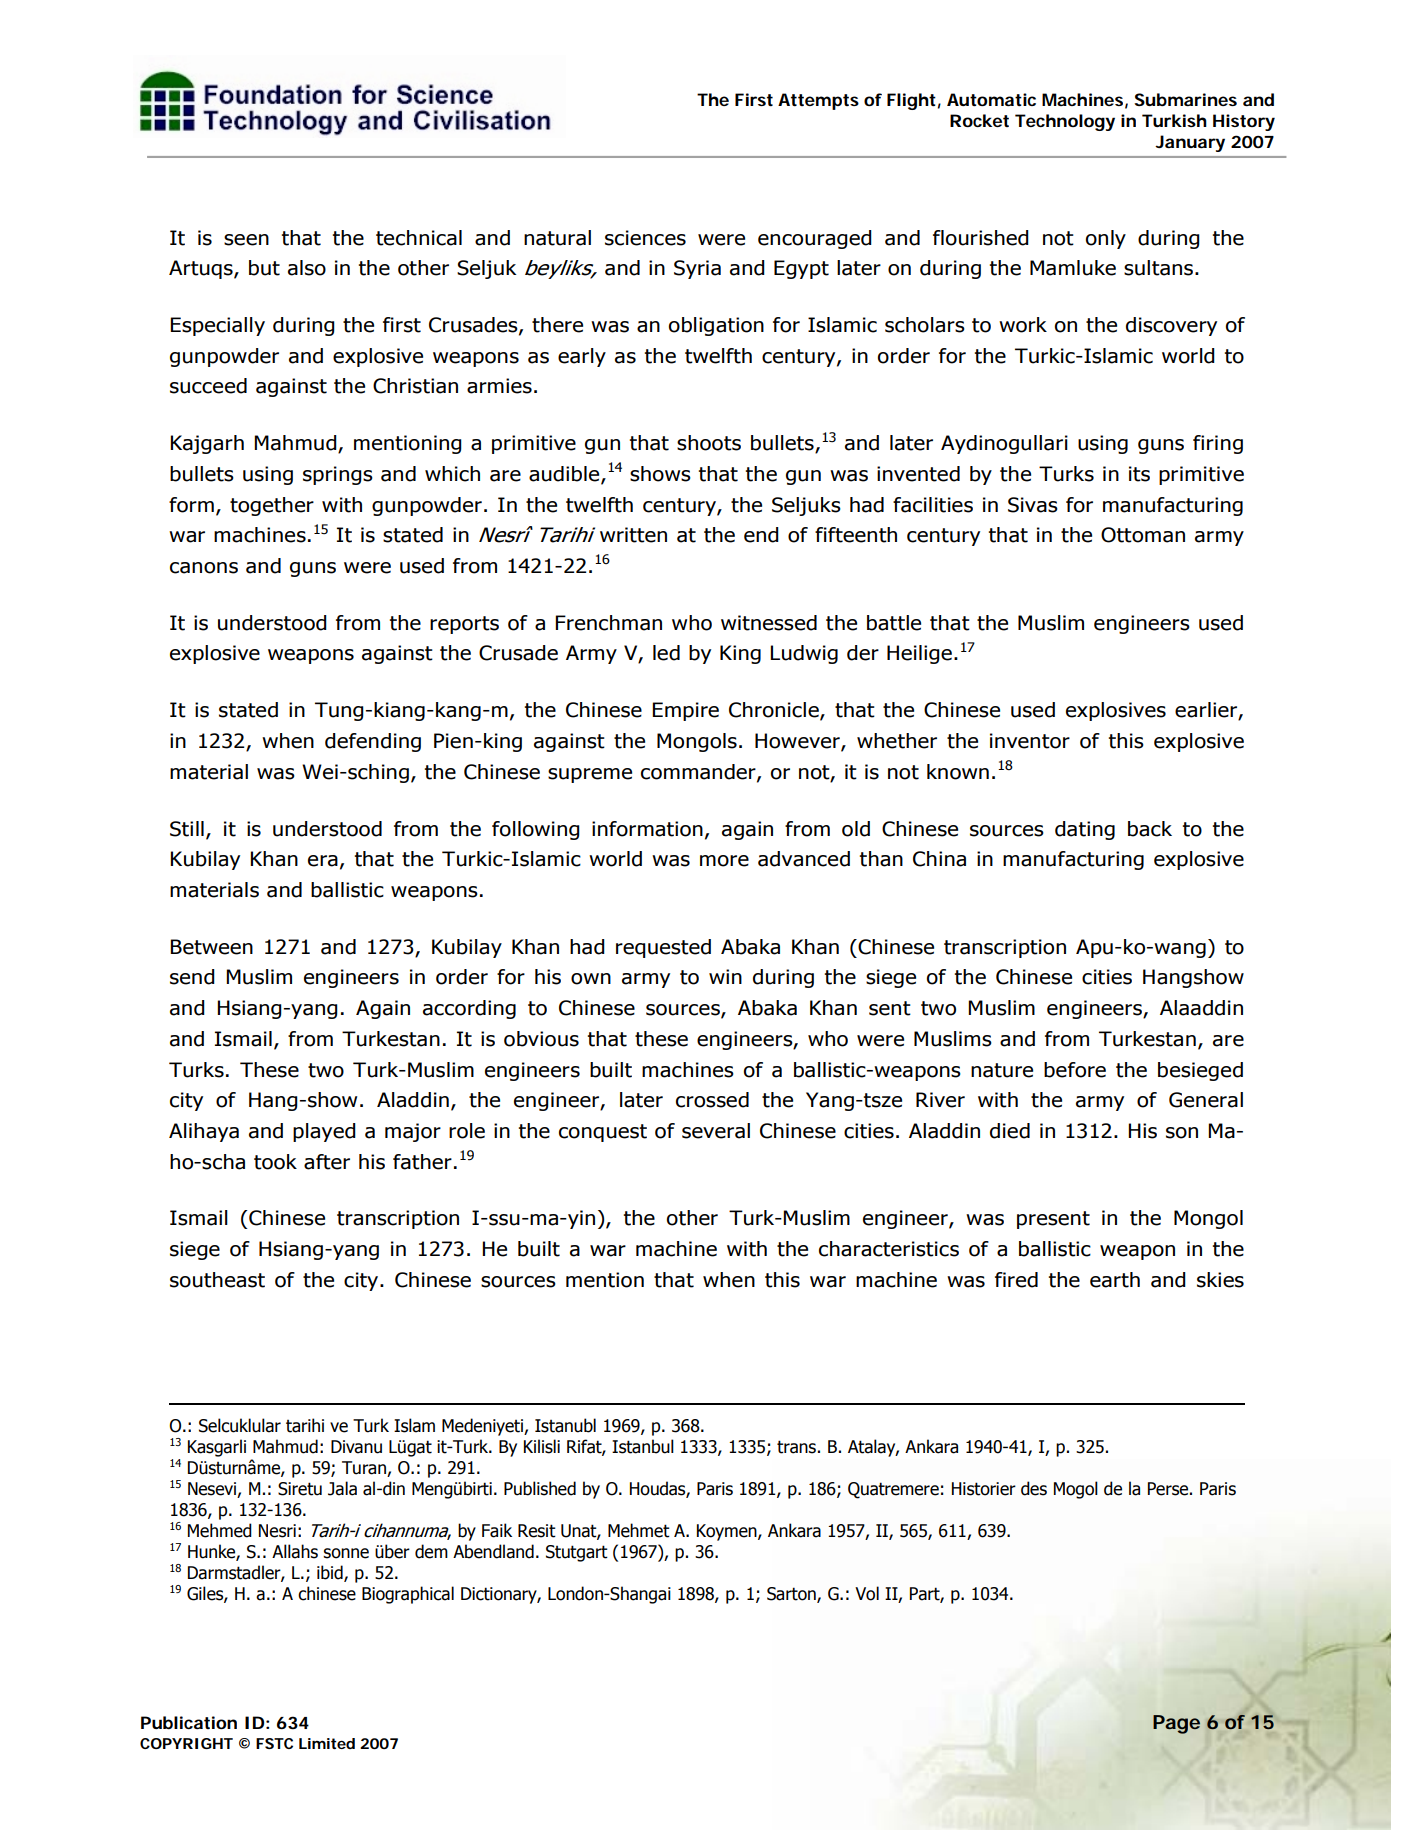 This page has height=1830, width=1414. I want to click on Attempts, so click(818, 101).
